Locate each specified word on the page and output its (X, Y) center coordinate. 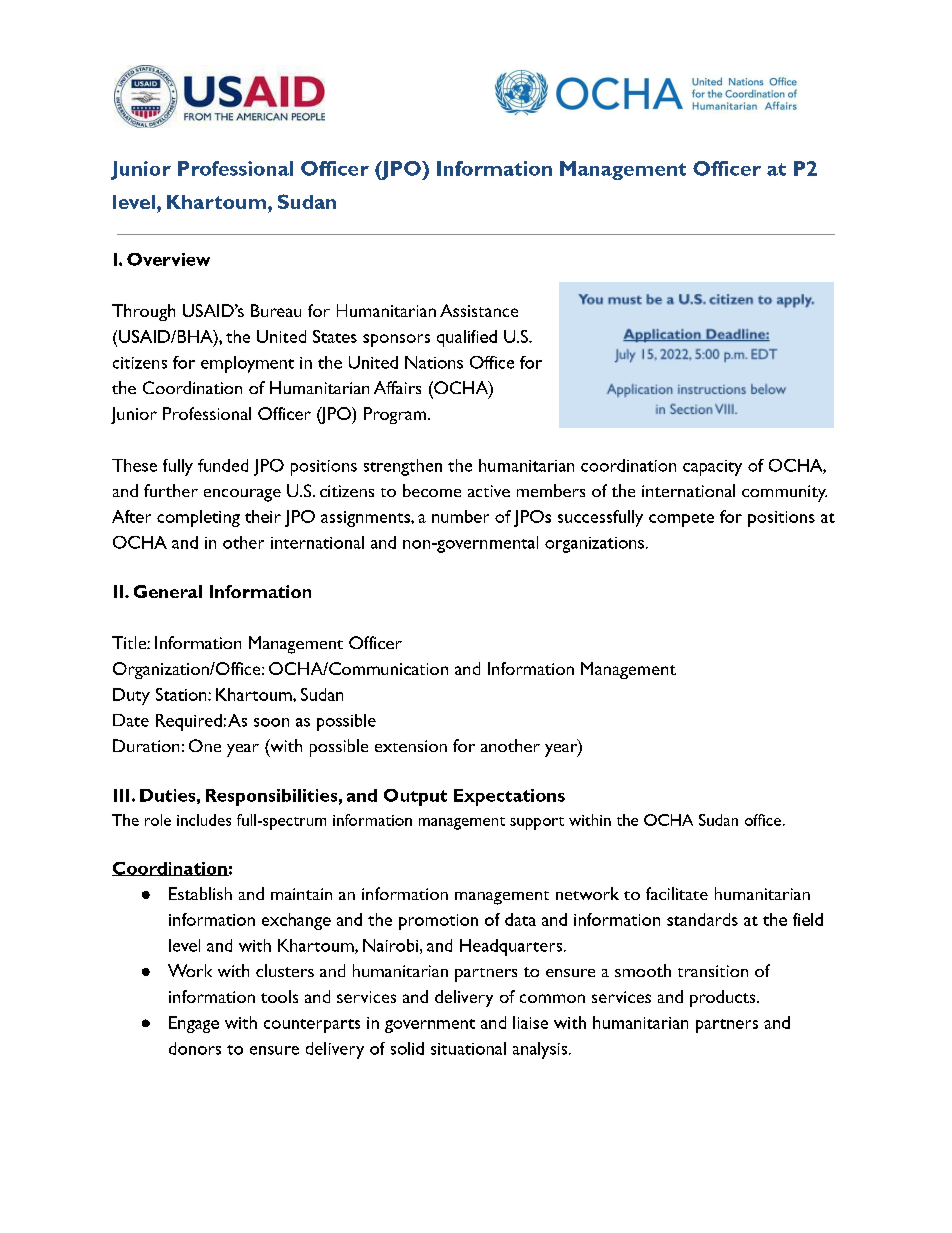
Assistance (479, 310)
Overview (168, 259)
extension (411, 746)
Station (182, 694)
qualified (467, 338)
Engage (194, 1024)
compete (681, 520)
